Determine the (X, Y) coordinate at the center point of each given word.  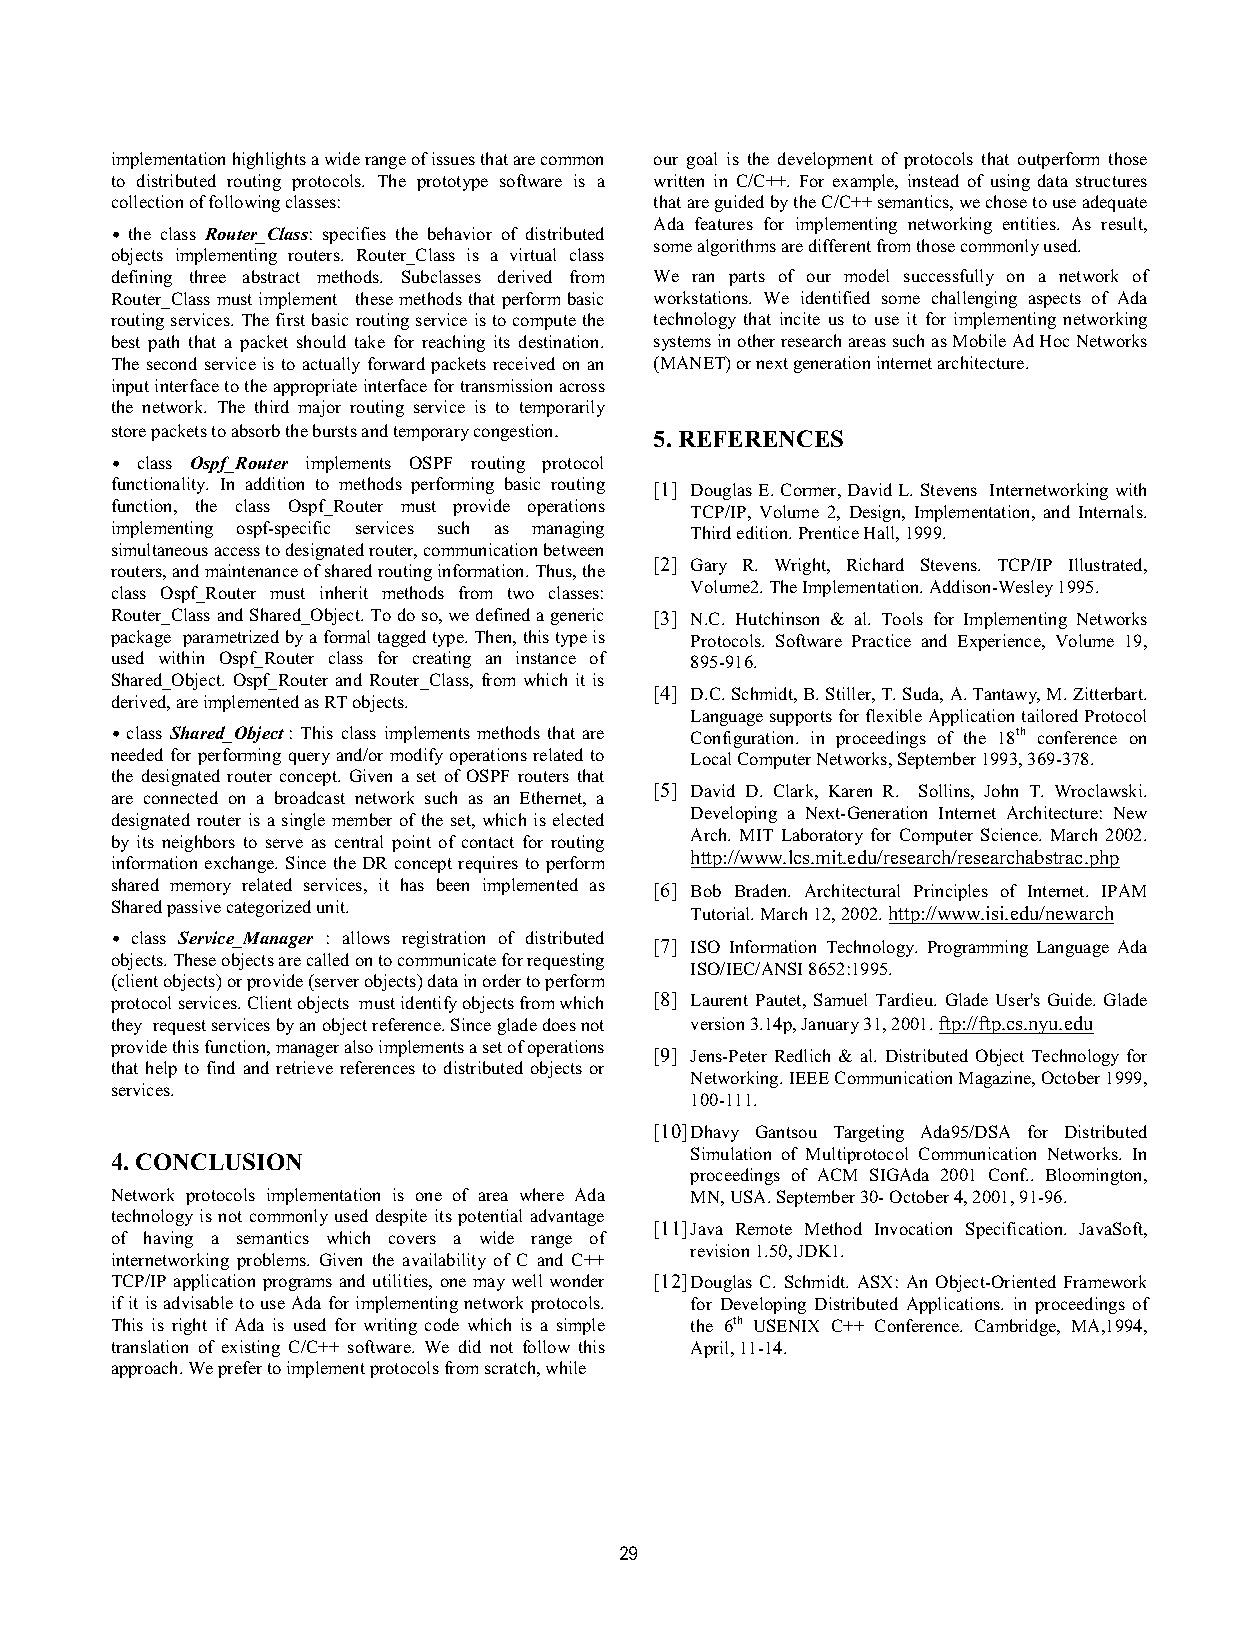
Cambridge (1017, 1327)
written (679, 180)
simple (581, 1326)
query (309, 758)
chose (1006, 201)
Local (711, 758)
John (1001, 790)
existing (251, 1348)
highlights (269, 160)
